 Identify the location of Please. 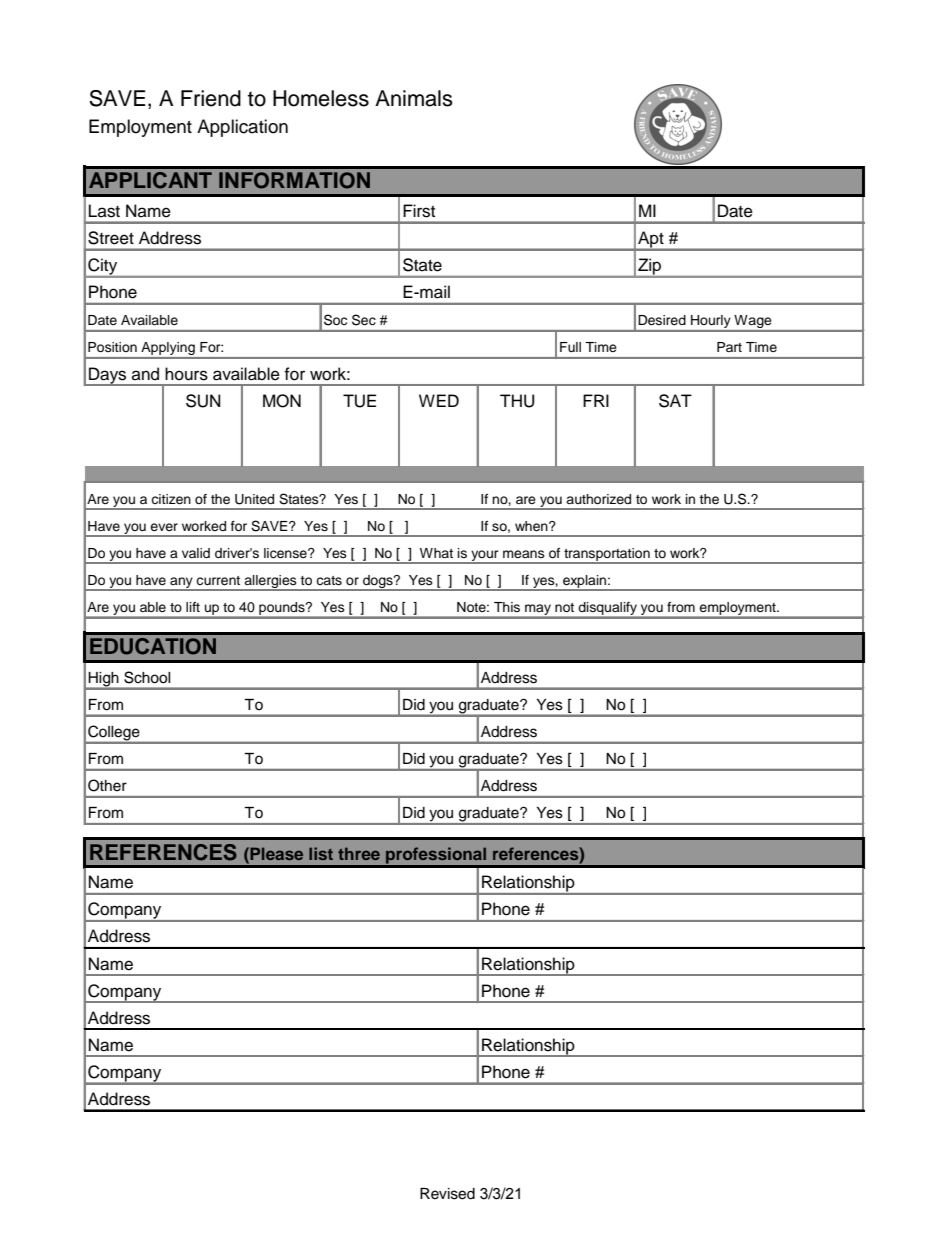
(275, 853).
